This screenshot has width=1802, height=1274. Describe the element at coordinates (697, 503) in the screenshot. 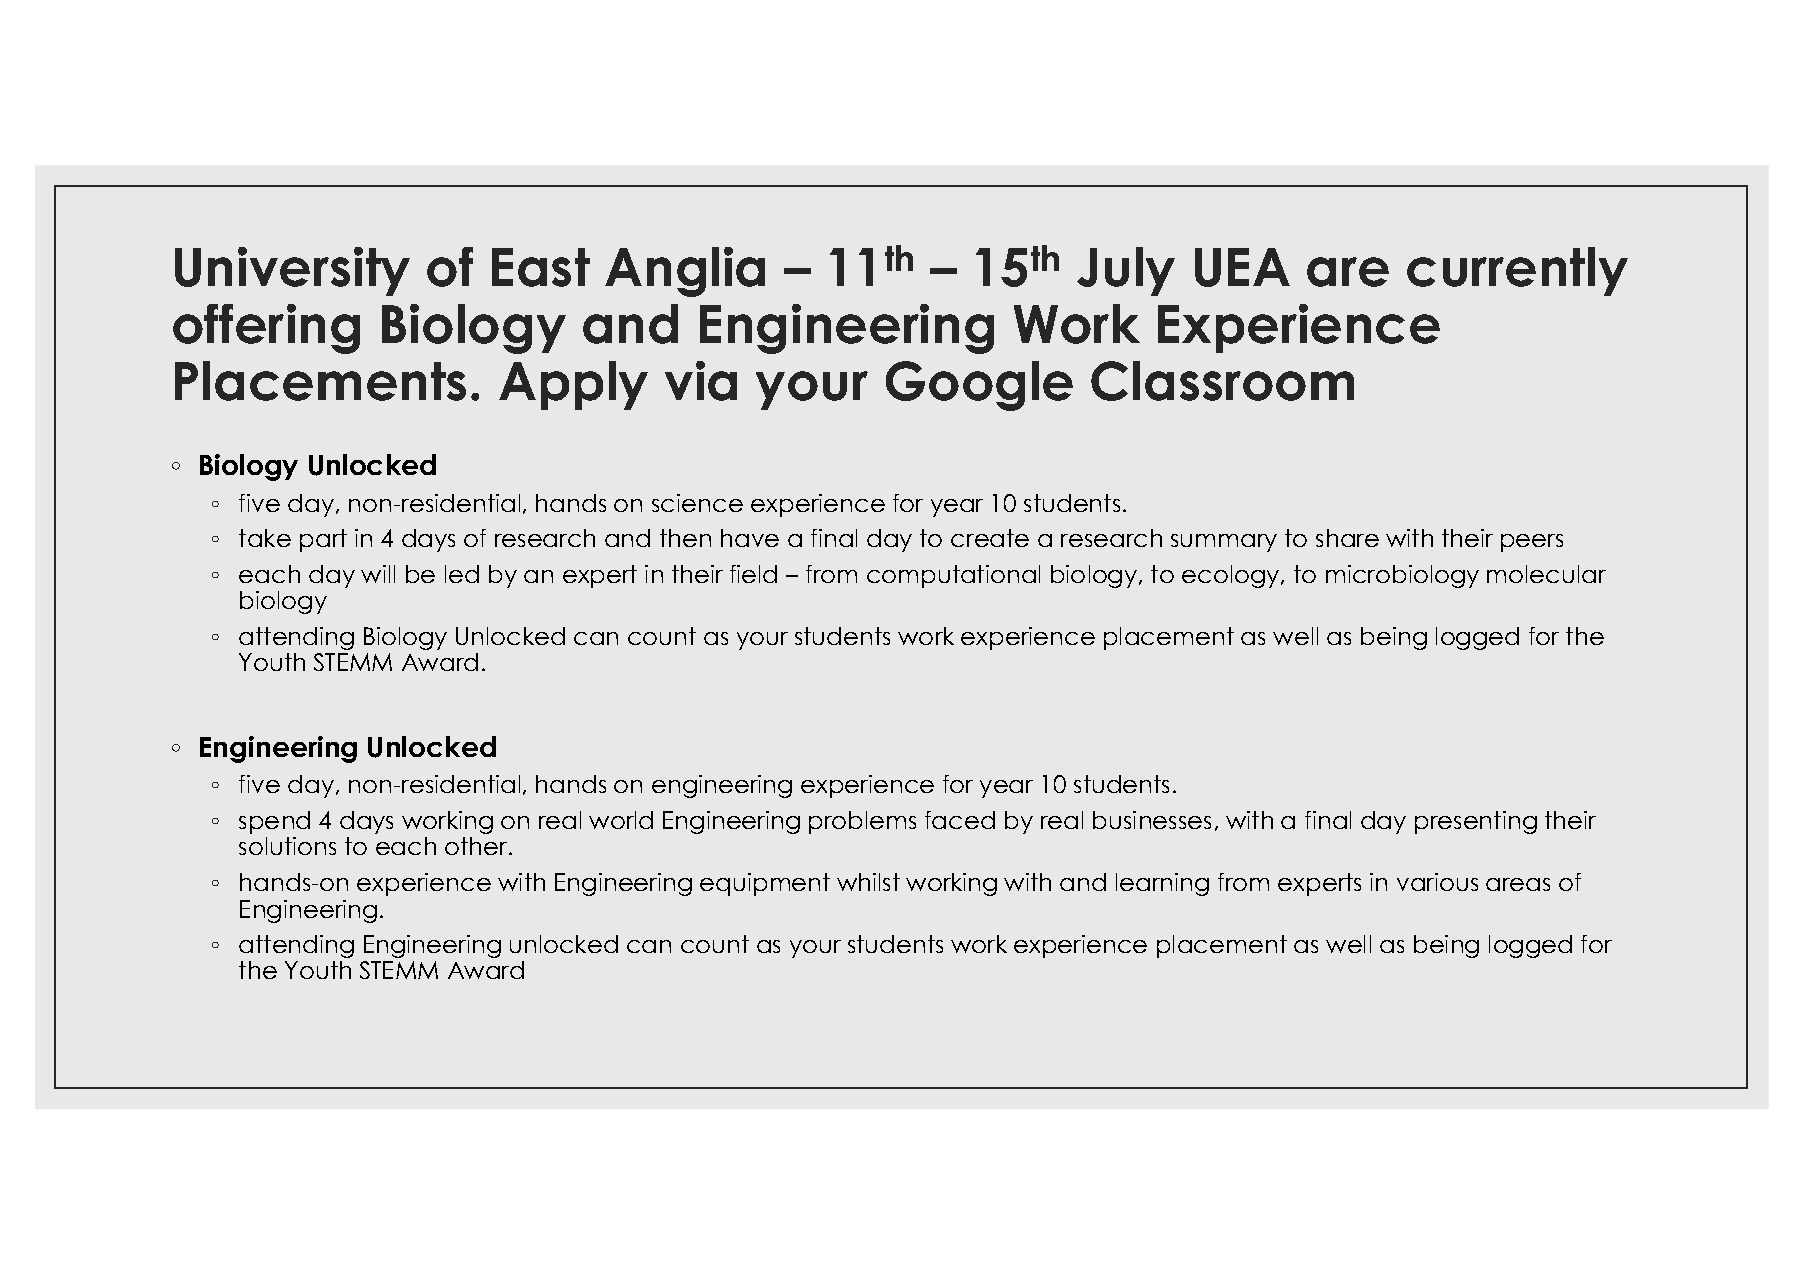

I see `science` at that location.
